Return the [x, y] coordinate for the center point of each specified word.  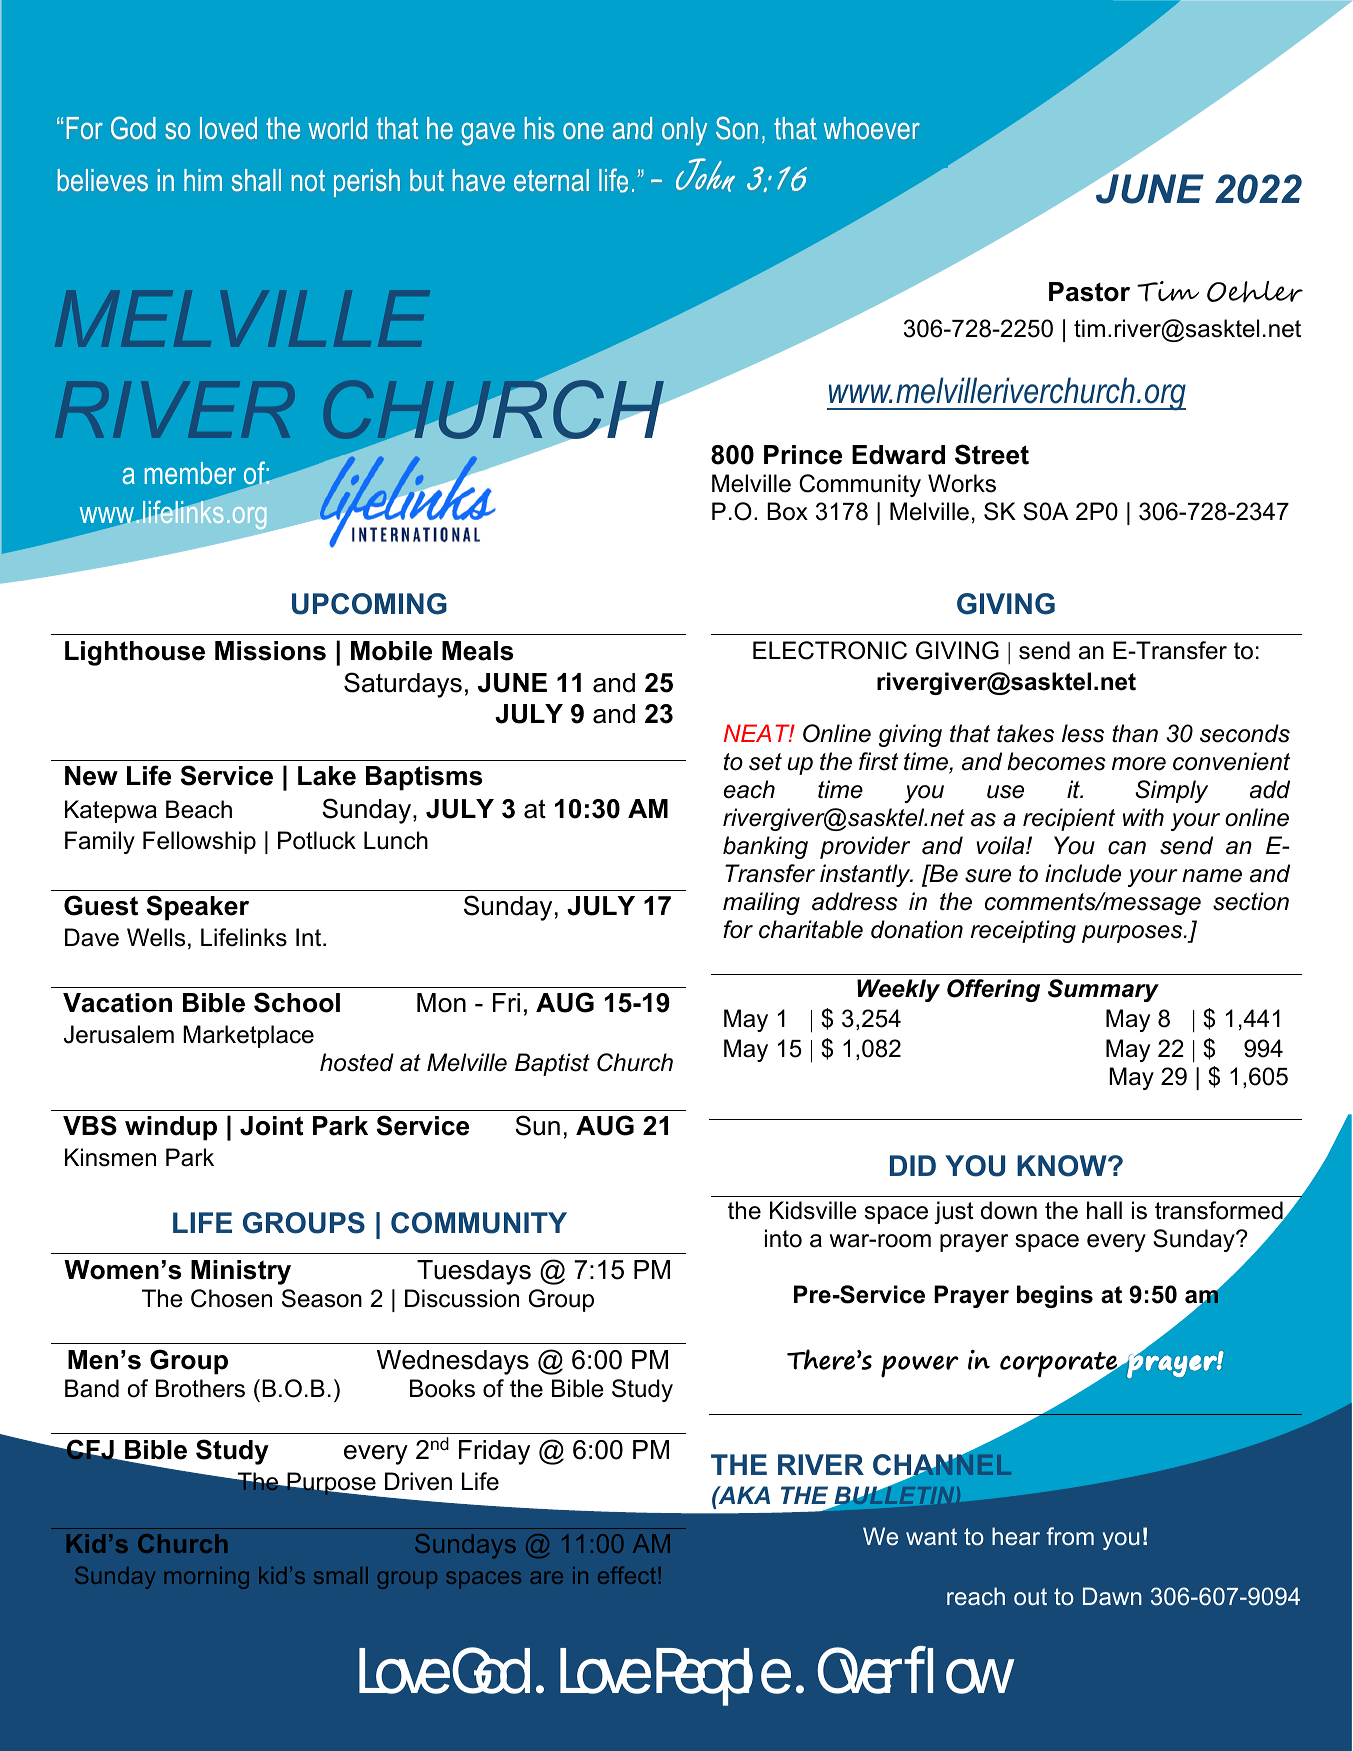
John [705, 175]
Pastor [1089, 292]
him [203, 180]
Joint [271, 1126]
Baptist [552, 1064]
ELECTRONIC [830, 650]
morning [207, 1578]
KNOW [1063, 1166]
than [1135, 733]
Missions [270, 651]
